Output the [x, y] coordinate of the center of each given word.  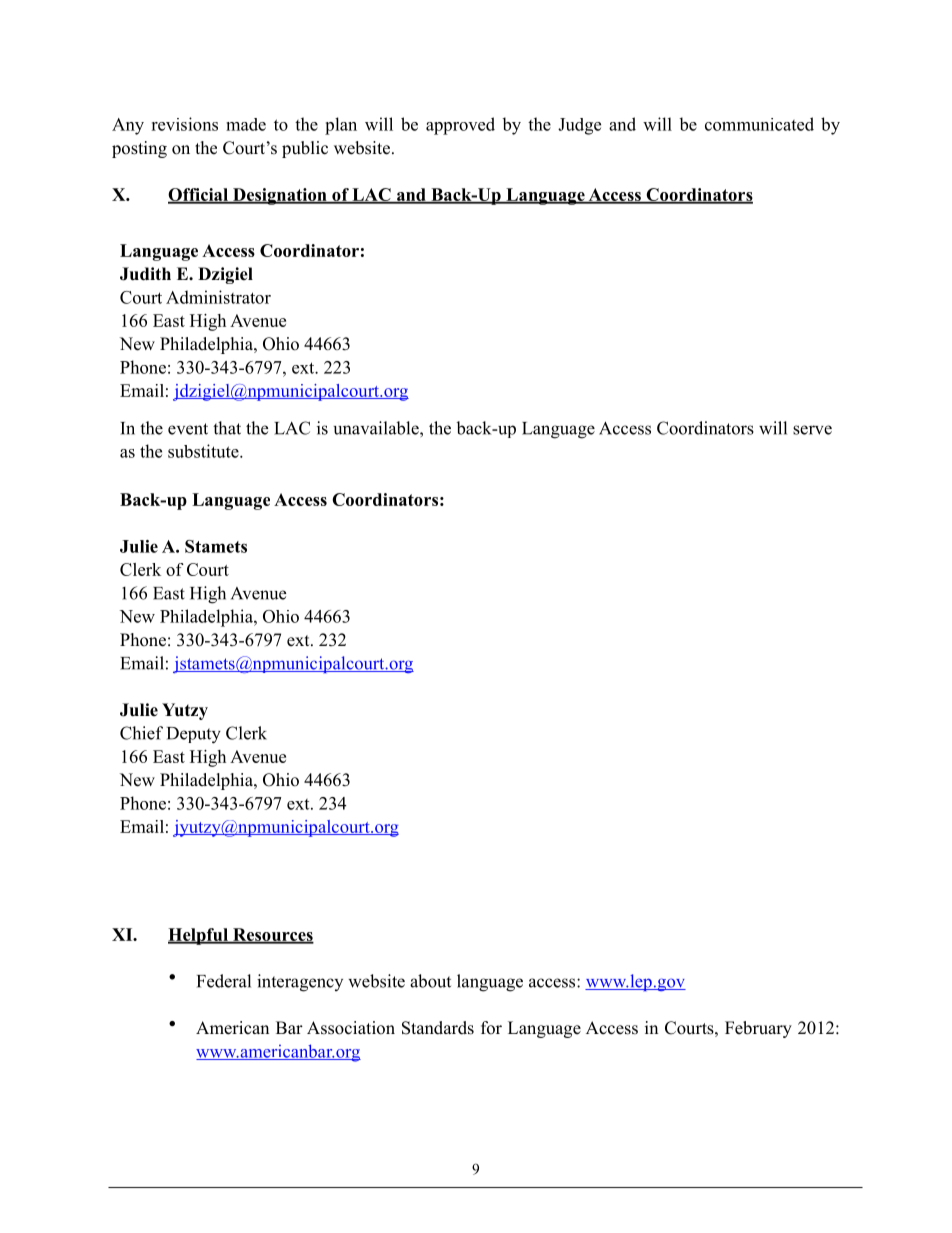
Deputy [194, 735]
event [188, 429]
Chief [141, 733]
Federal [224, 981]
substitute [204, 451]
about [430, 981]
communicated [759, 124]
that [227, 428]
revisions [184, 124]
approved [460, 126]
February [758, 1029]
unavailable [377, 428]
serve [812, 430]
